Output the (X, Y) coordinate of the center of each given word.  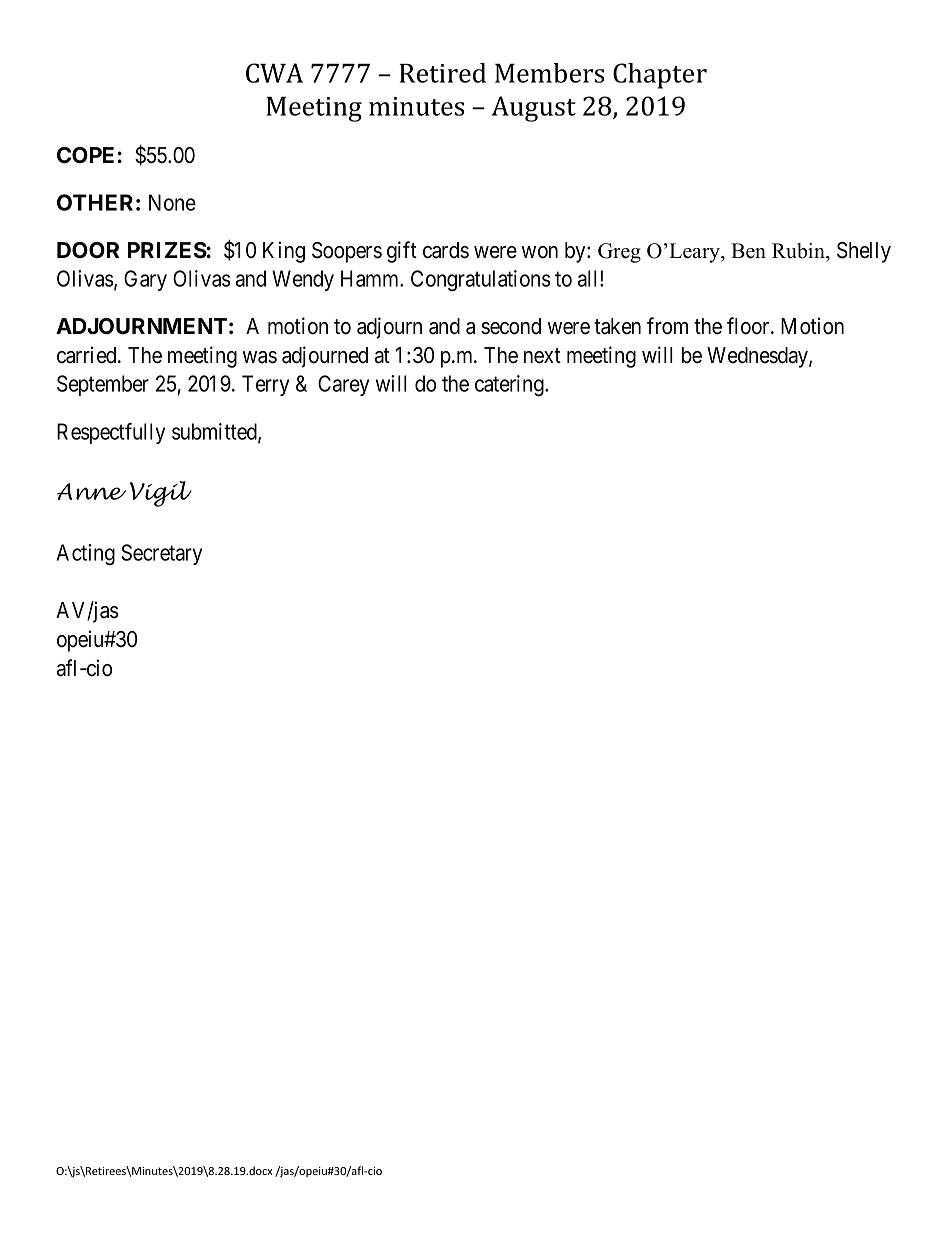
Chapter (660, 76)
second (511, 326)
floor (749, 326)
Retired (443, 73)
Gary (145, 280)
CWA (274, 73)
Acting (85, 554)
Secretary (161, 554)
